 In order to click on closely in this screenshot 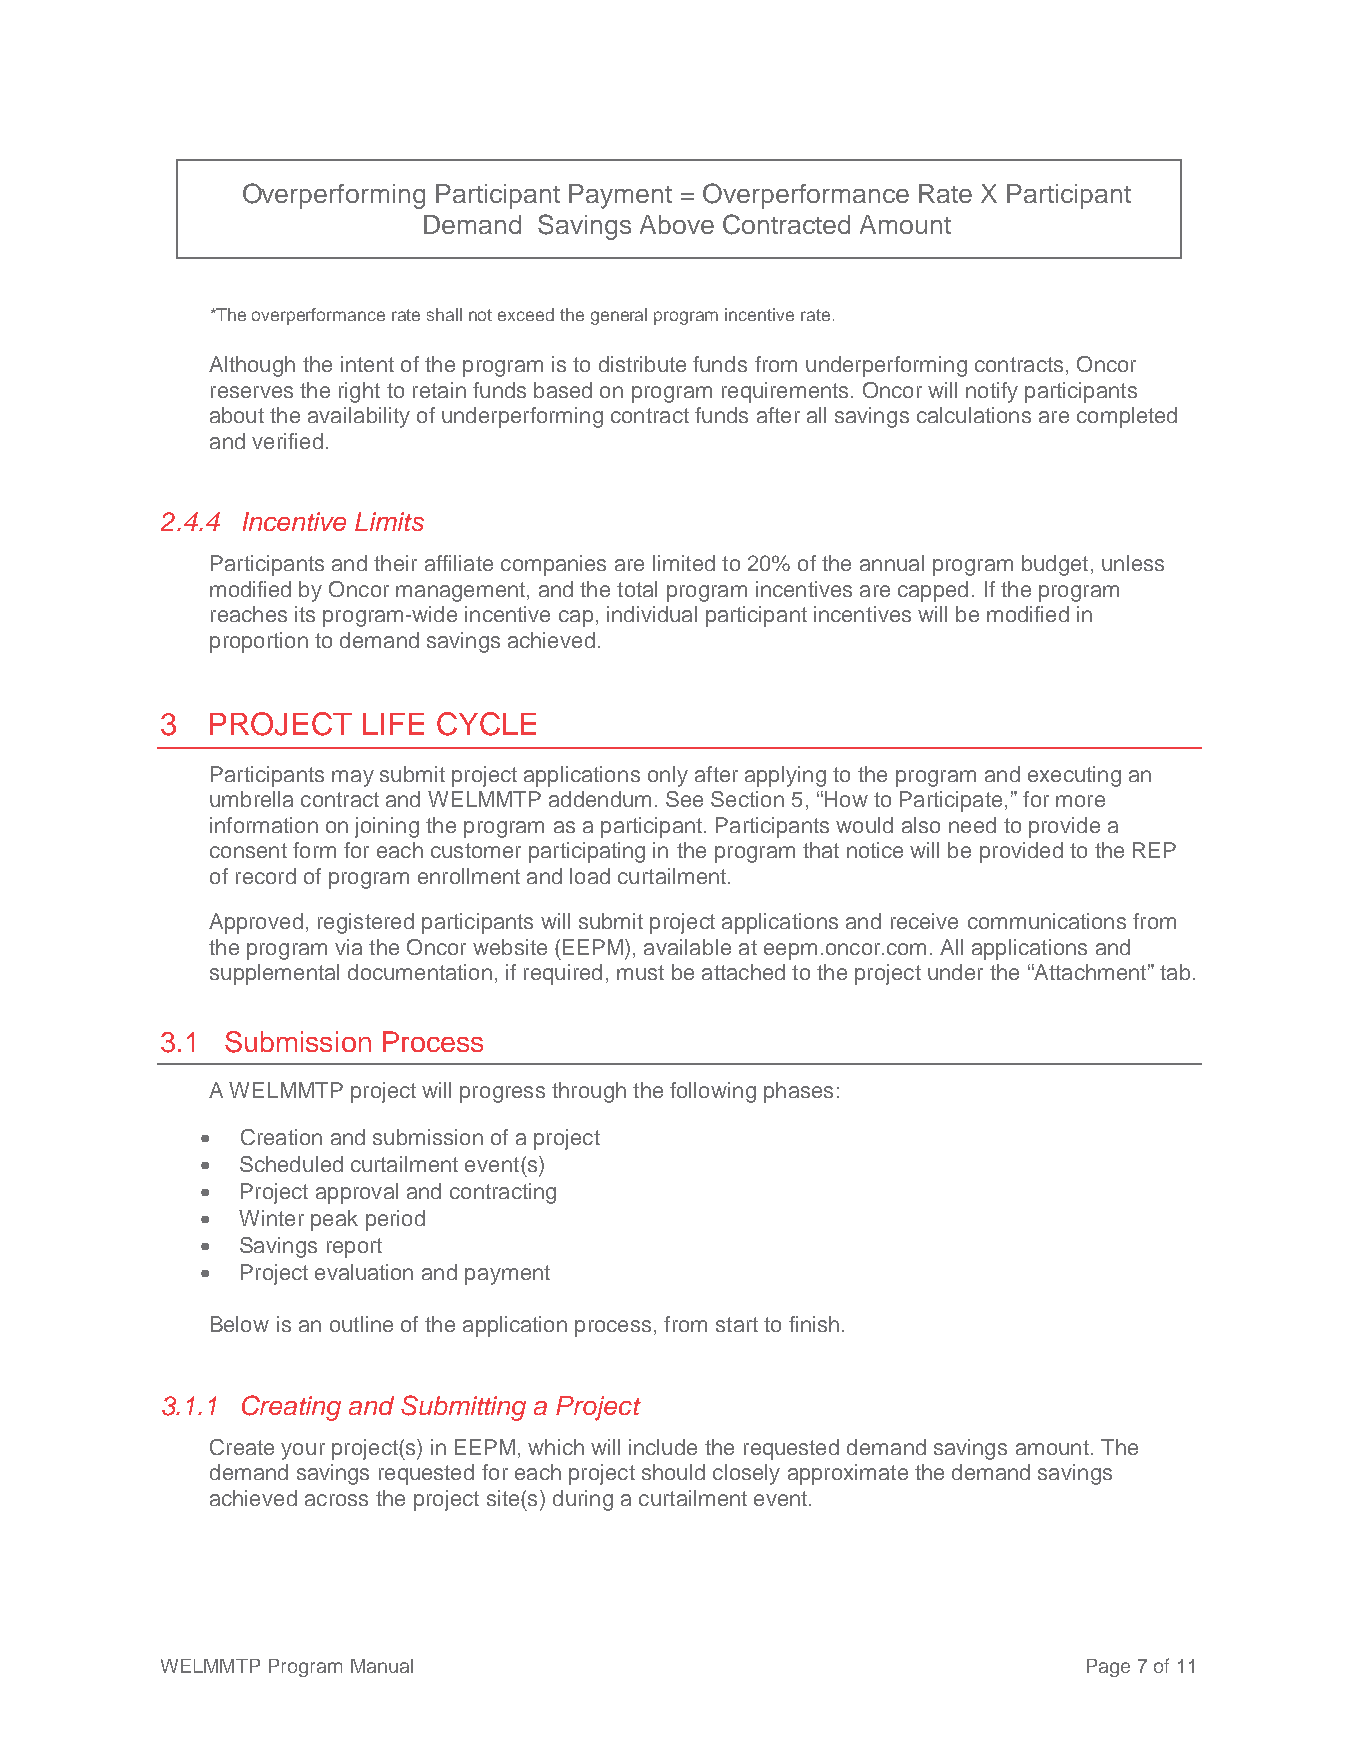, I will do `click(746, 1474)`.
